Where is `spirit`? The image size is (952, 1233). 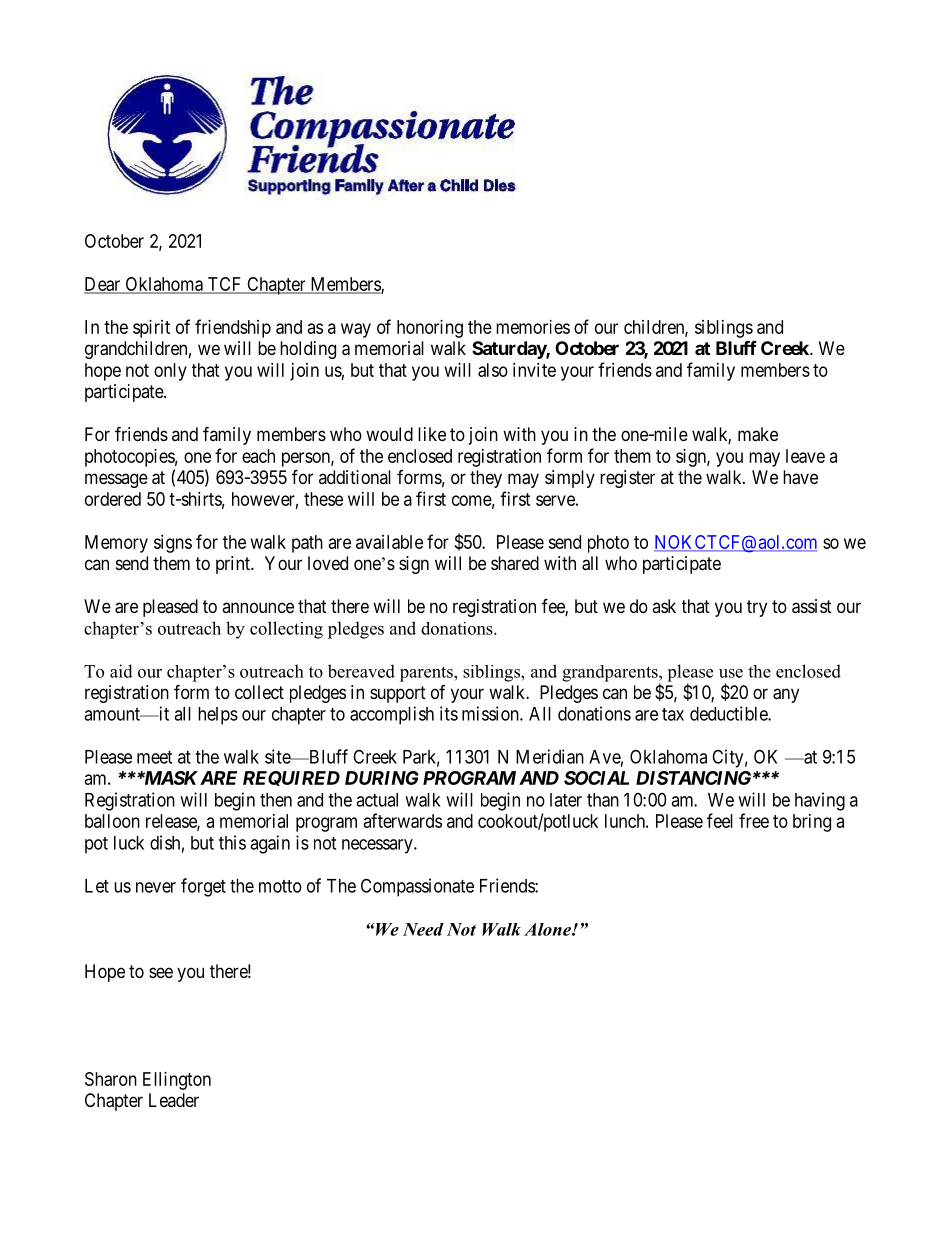
spirit is located at coordinates (151, 329).
